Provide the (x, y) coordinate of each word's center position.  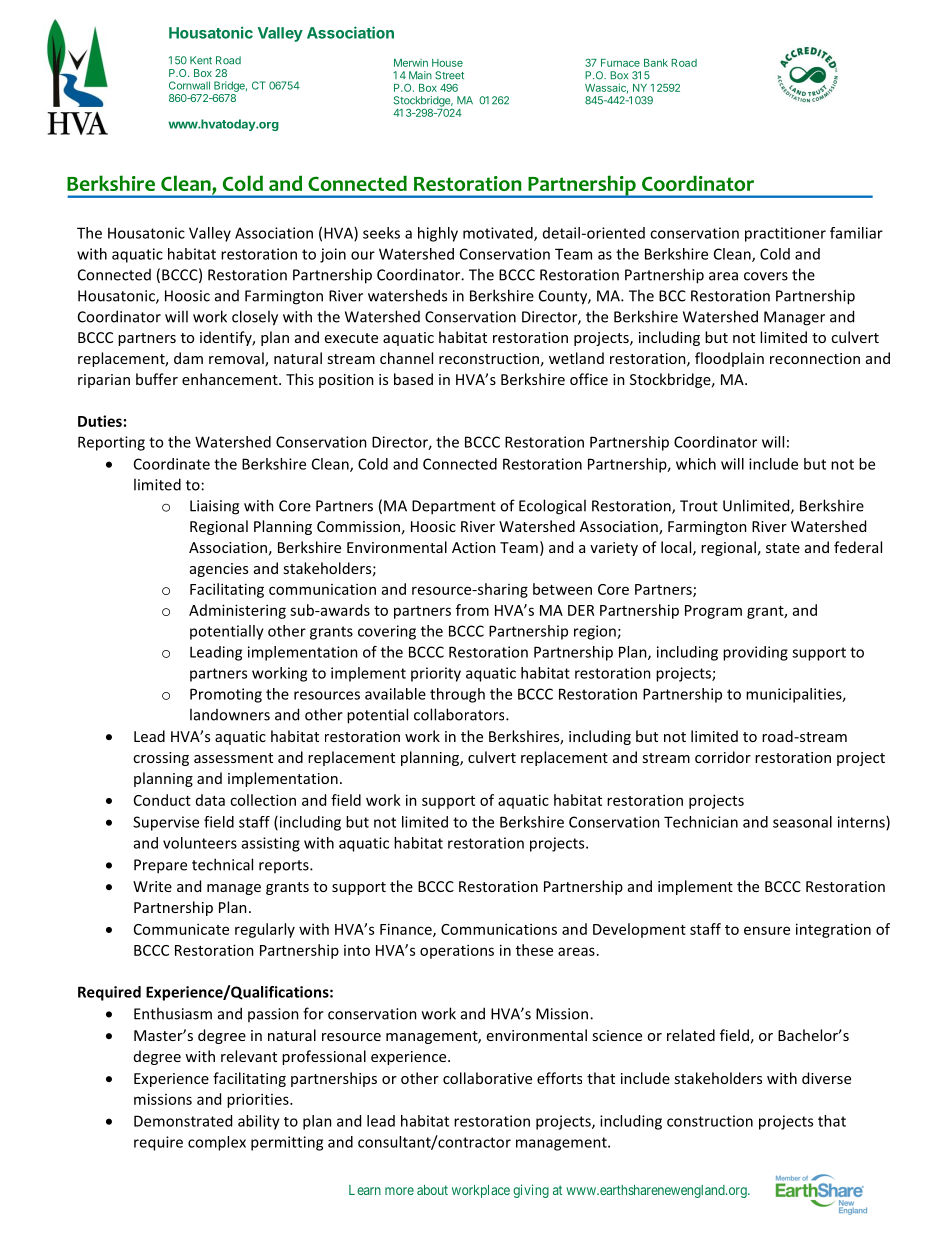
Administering (237, 611)
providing (755, 653)
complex (217, 1143)
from (472, 610)
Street (449, 75)
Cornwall (189, 85)
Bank (656, 63)
